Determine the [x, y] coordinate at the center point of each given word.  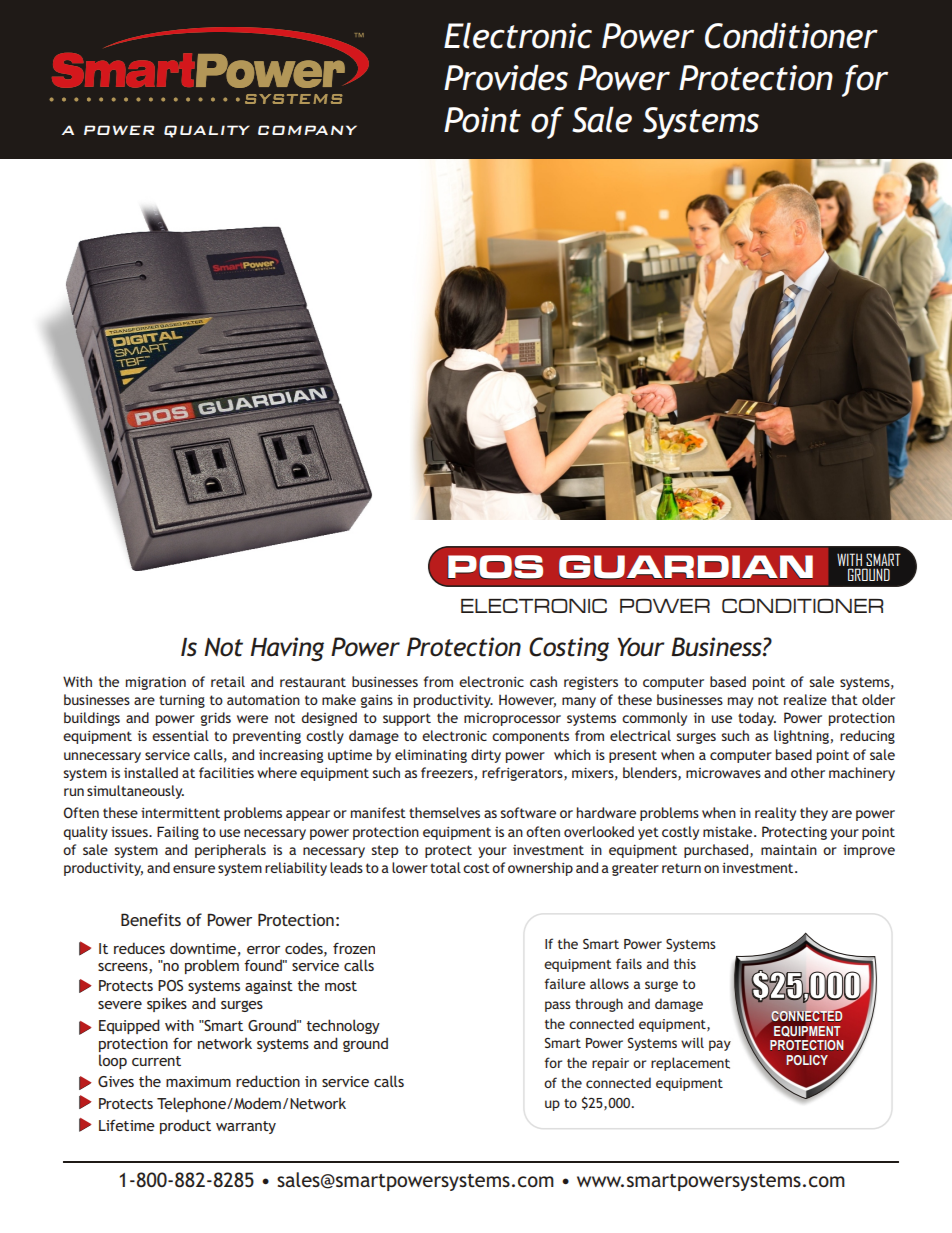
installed [151, 772]
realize [805, 699]
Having [287, 649]
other [808, 772]
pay [720, 1045]
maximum [198, 1081]
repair [610, 1064]
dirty [486, 756]
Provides [506, 77]
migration [156, 683]
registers [591, 683]
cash [543, 681]
